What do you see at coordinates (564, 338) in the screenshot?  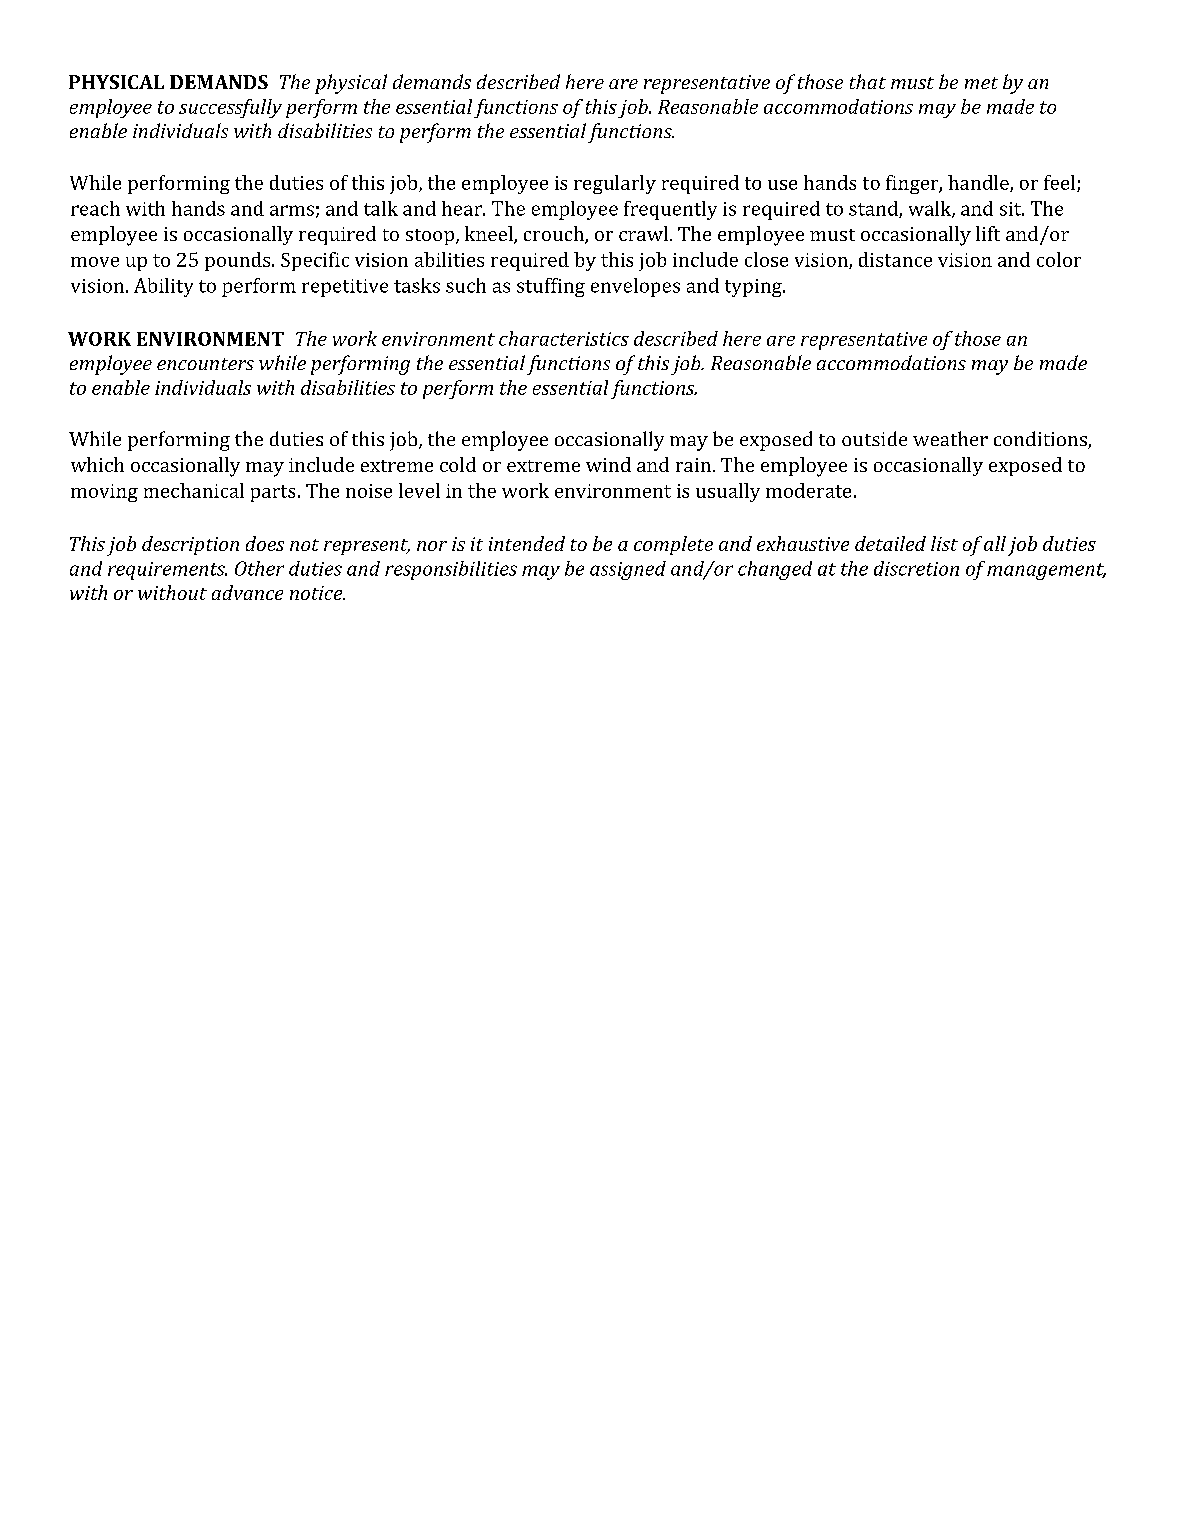 I see `characteristics` at bounding box center [564, 338].
